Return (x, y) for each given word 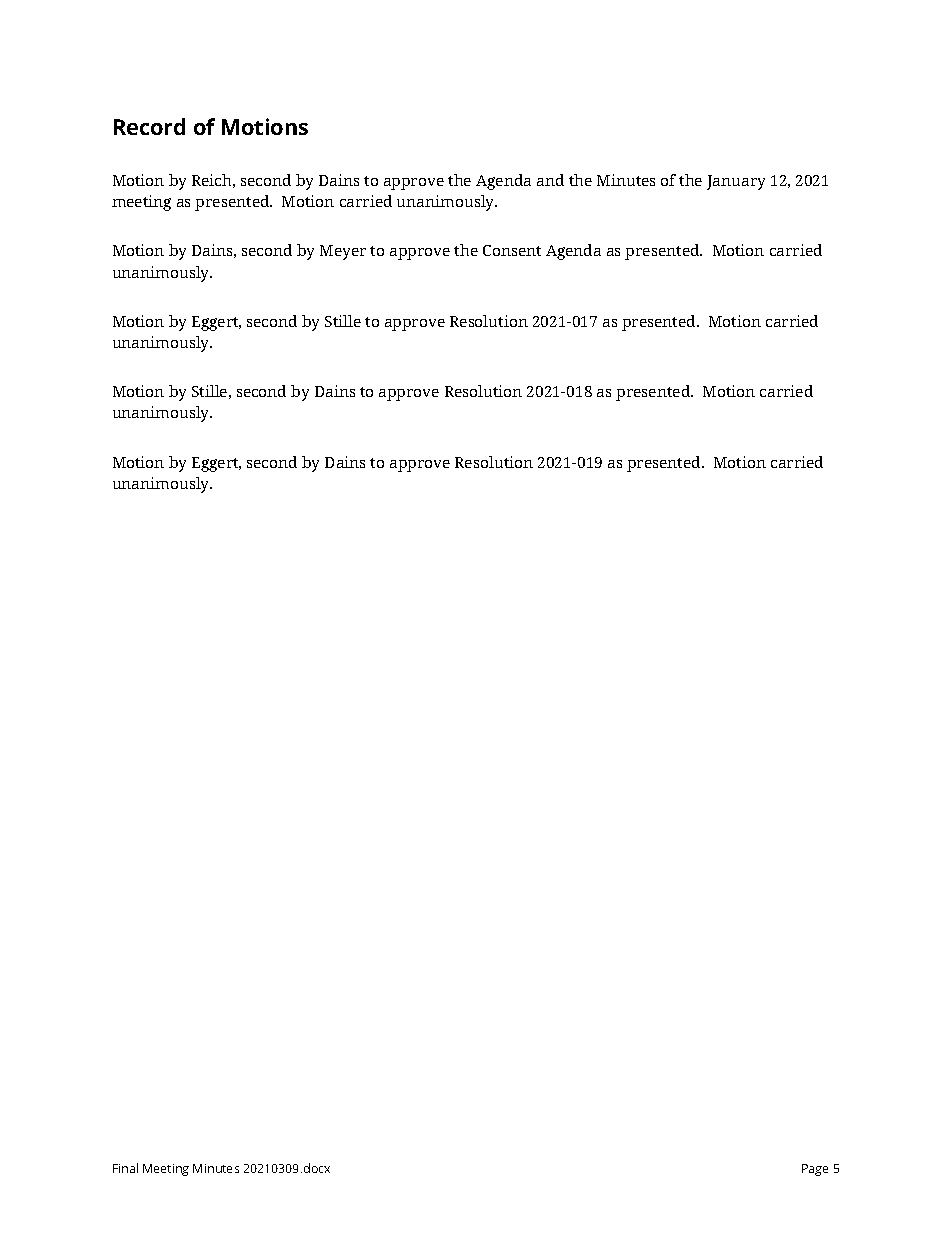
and (550, 180)
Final (125, 1168)
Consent (512, 250)
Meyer (343, 252)
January (736, 182)
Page (815, 1170)
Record (149, 126)
